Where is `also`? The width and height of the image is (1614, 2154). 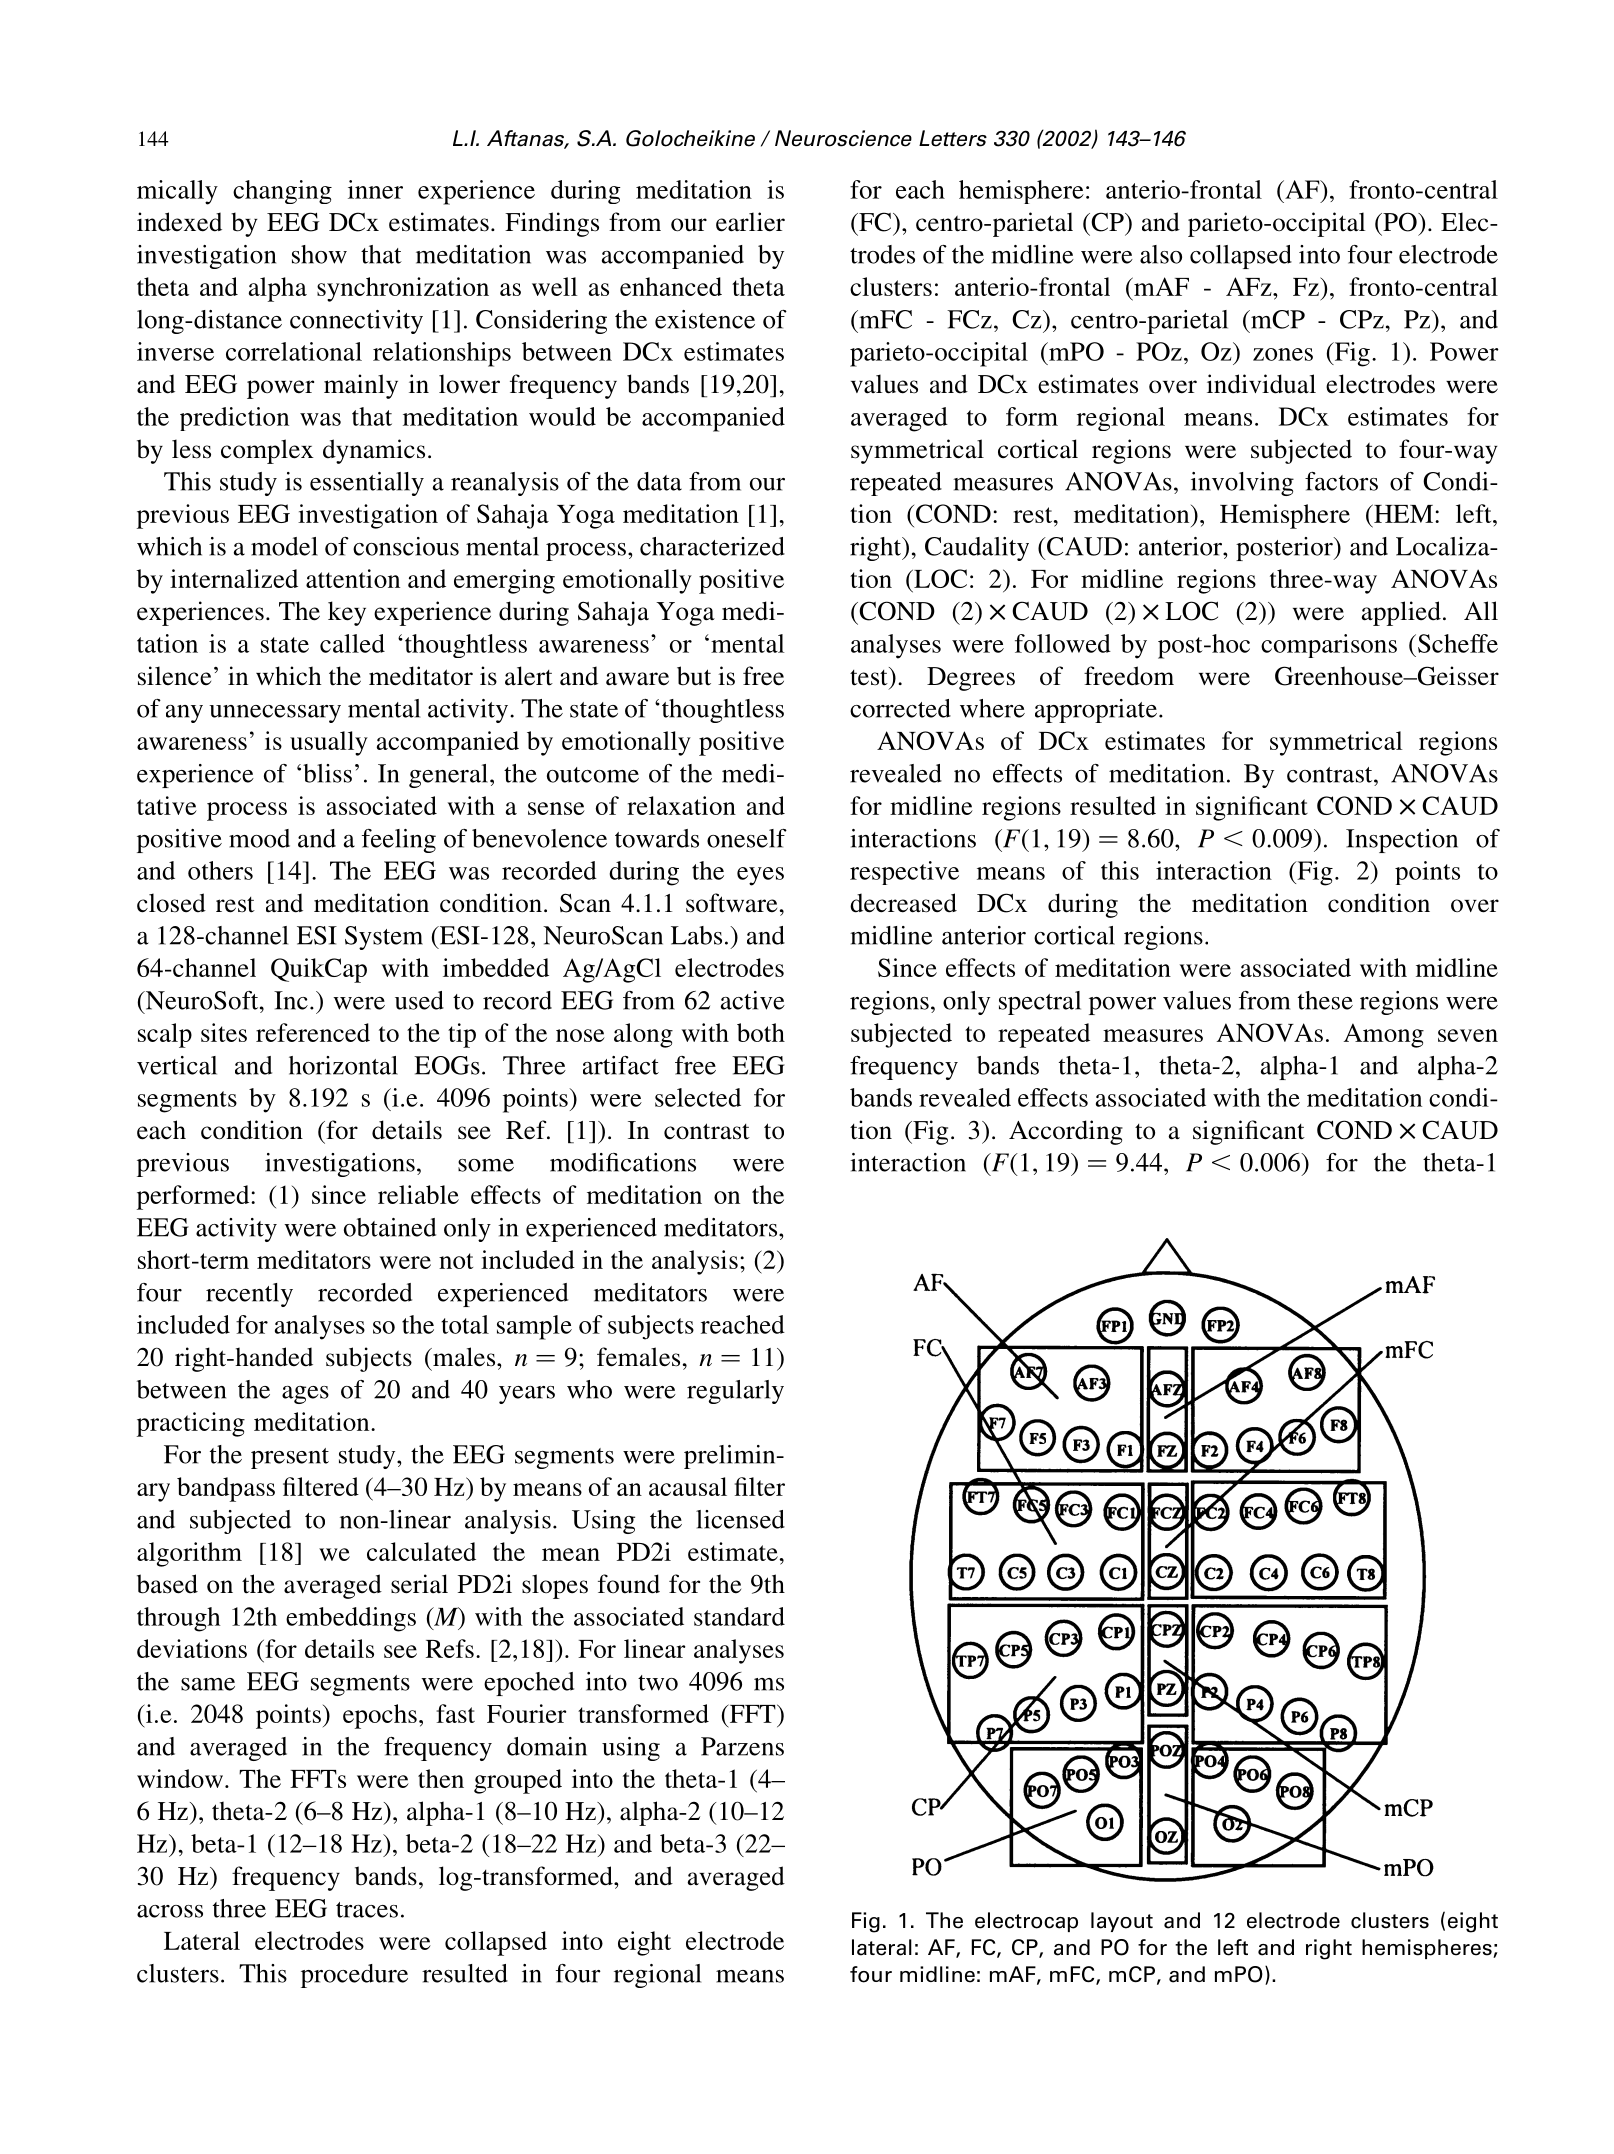
also is located at coordinates (1161, 254).
